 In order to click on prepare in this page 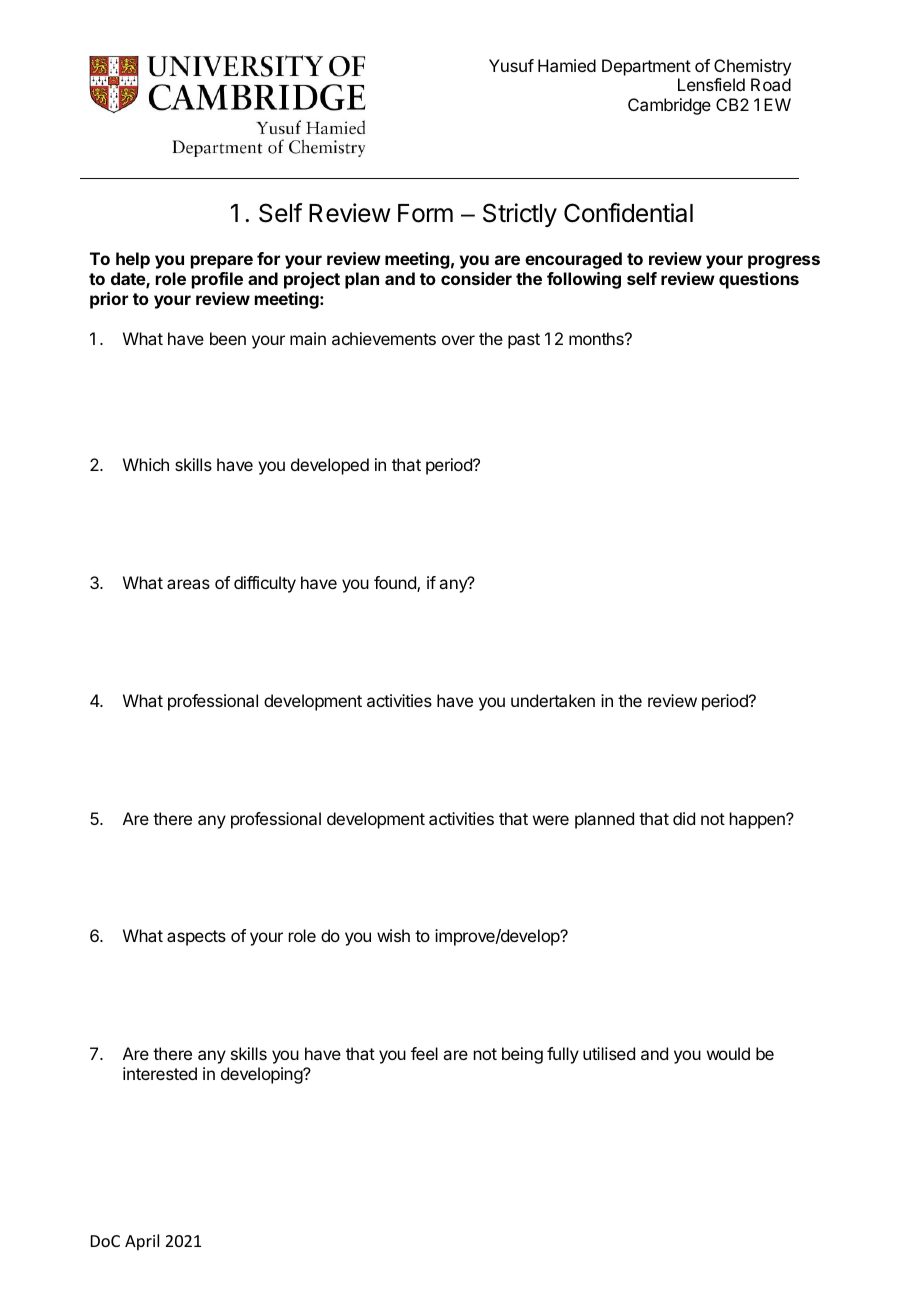, I will do `click(222, 262)`.
